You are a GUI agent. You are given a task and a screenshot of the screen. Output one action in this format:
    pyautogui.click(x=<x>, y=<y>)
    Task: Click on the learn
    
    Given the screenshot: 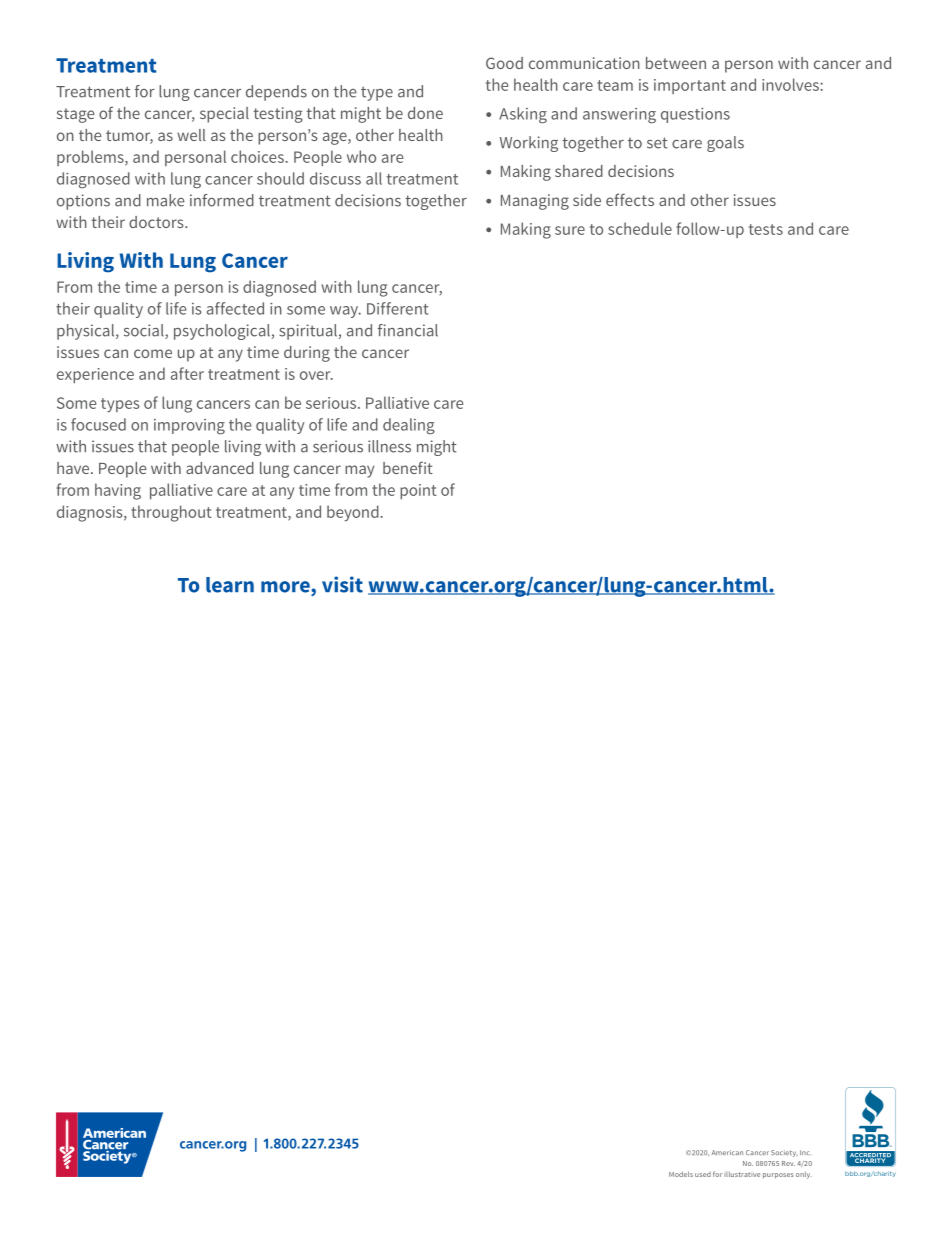 What is the action you would take?
    pyautogui.click(x=230, y=585)
